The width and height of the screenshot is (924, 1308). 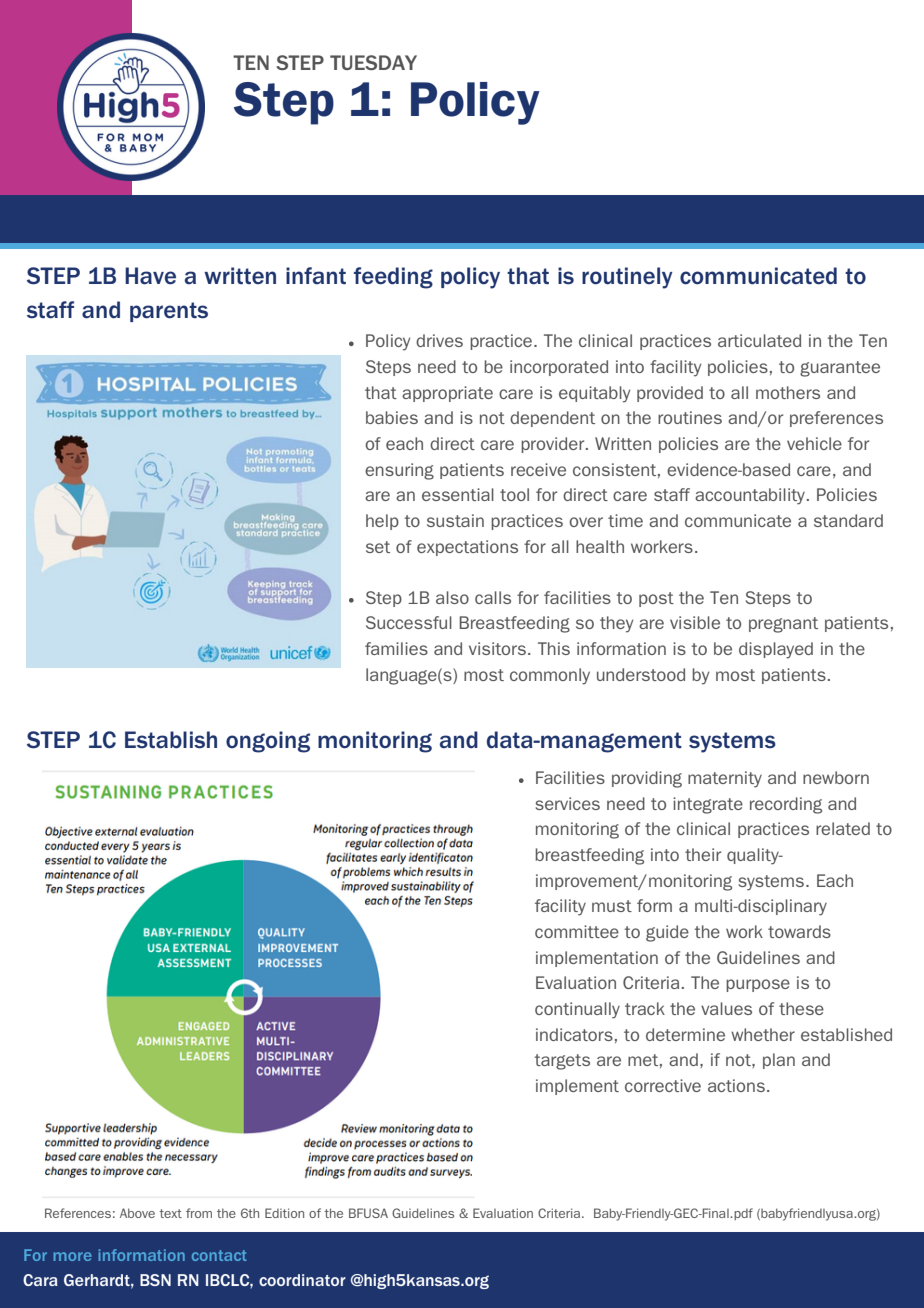 I want to click on Have, so click(x=150, y=276).
